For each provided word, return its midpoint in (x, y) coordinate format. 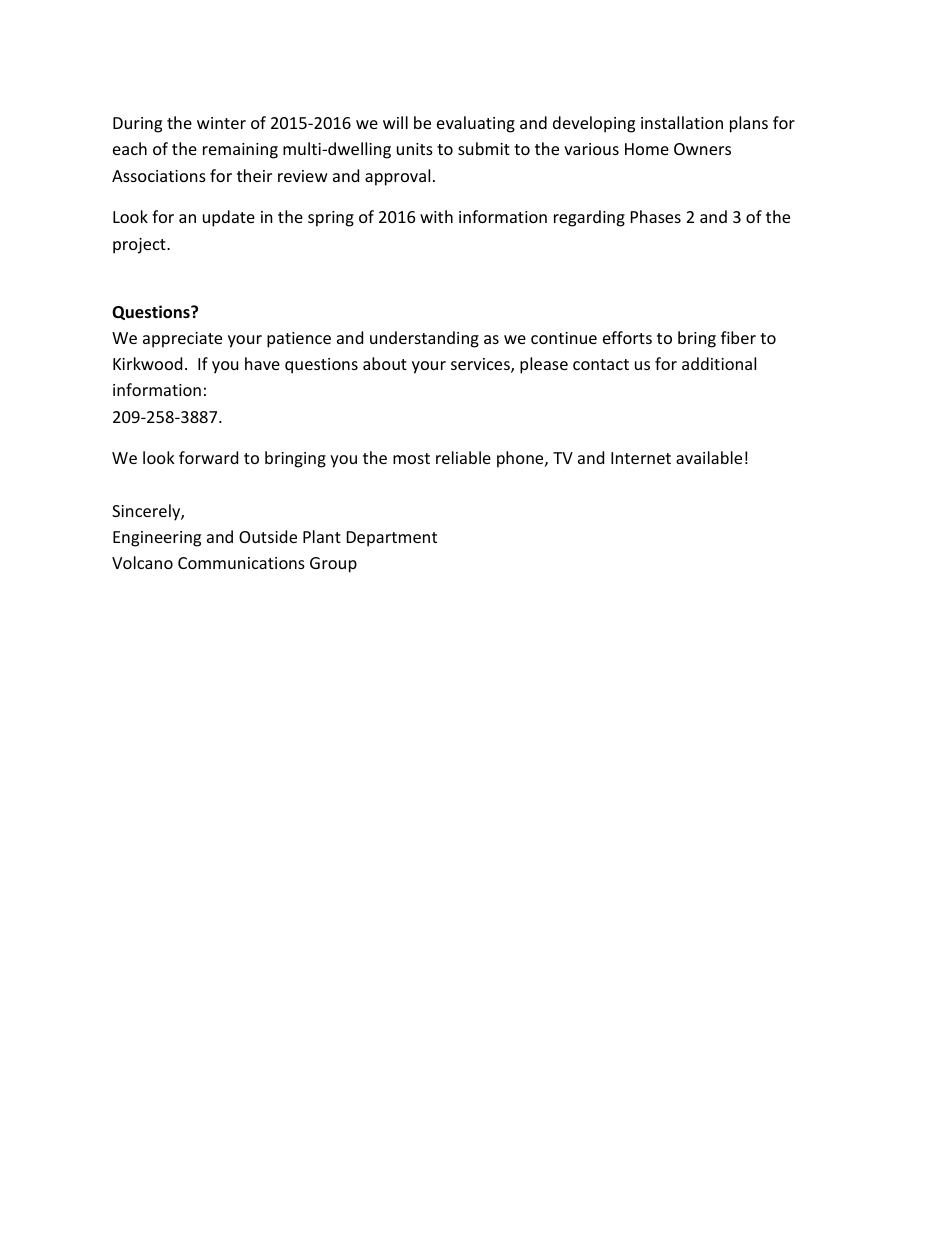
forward (208, 457)
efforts (627, 337)
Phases (656, 216)
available (709, 457)
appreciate (182, 340)
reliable (463, 457)
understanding (424, 339)
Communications (241, 563)
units (415, 149)
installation (682, 122)
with (436, 216)
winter (221, 123)
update (229, 218)
